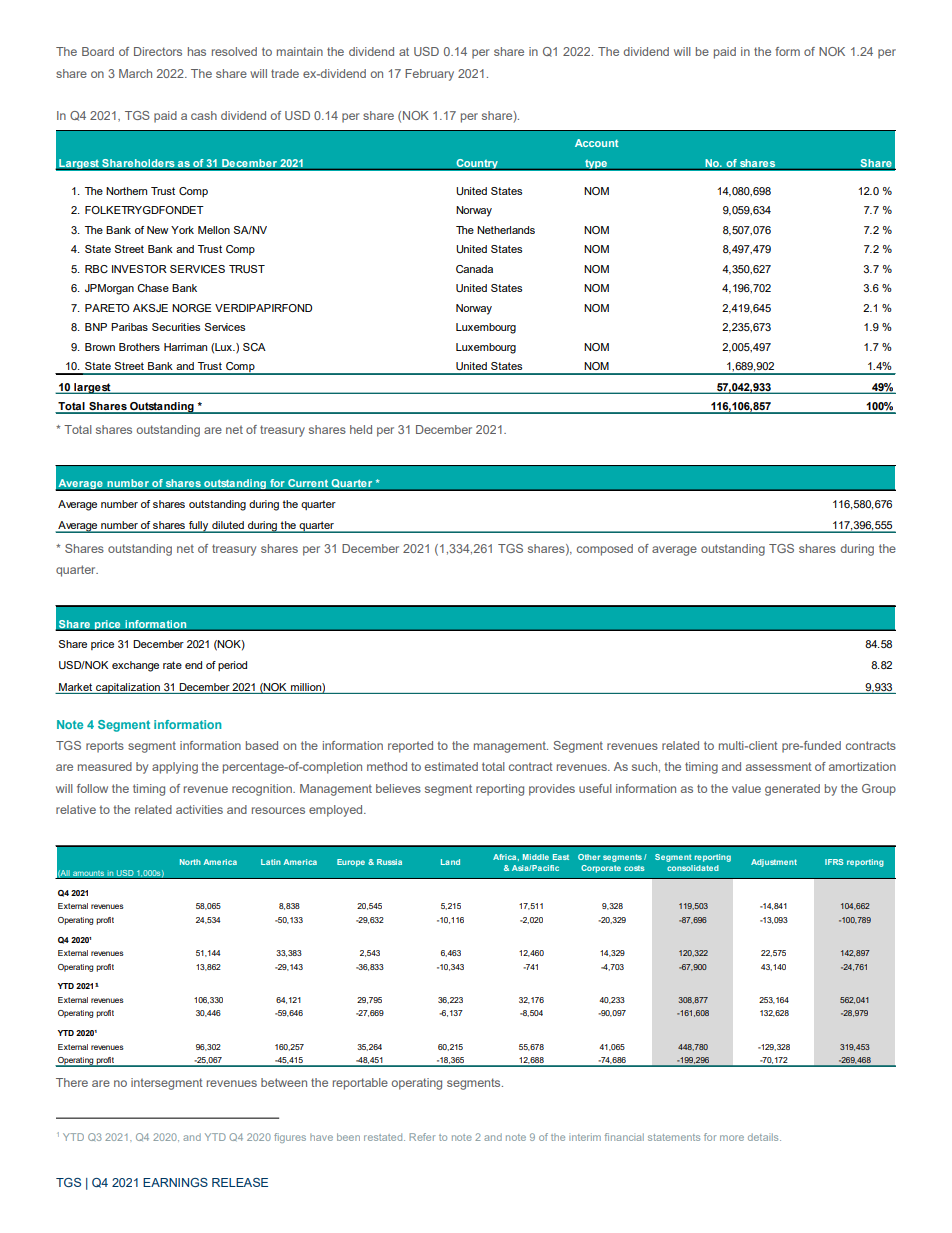 The height and width of the page is (1233, 952). I want to click on held, so click(361, 429).
